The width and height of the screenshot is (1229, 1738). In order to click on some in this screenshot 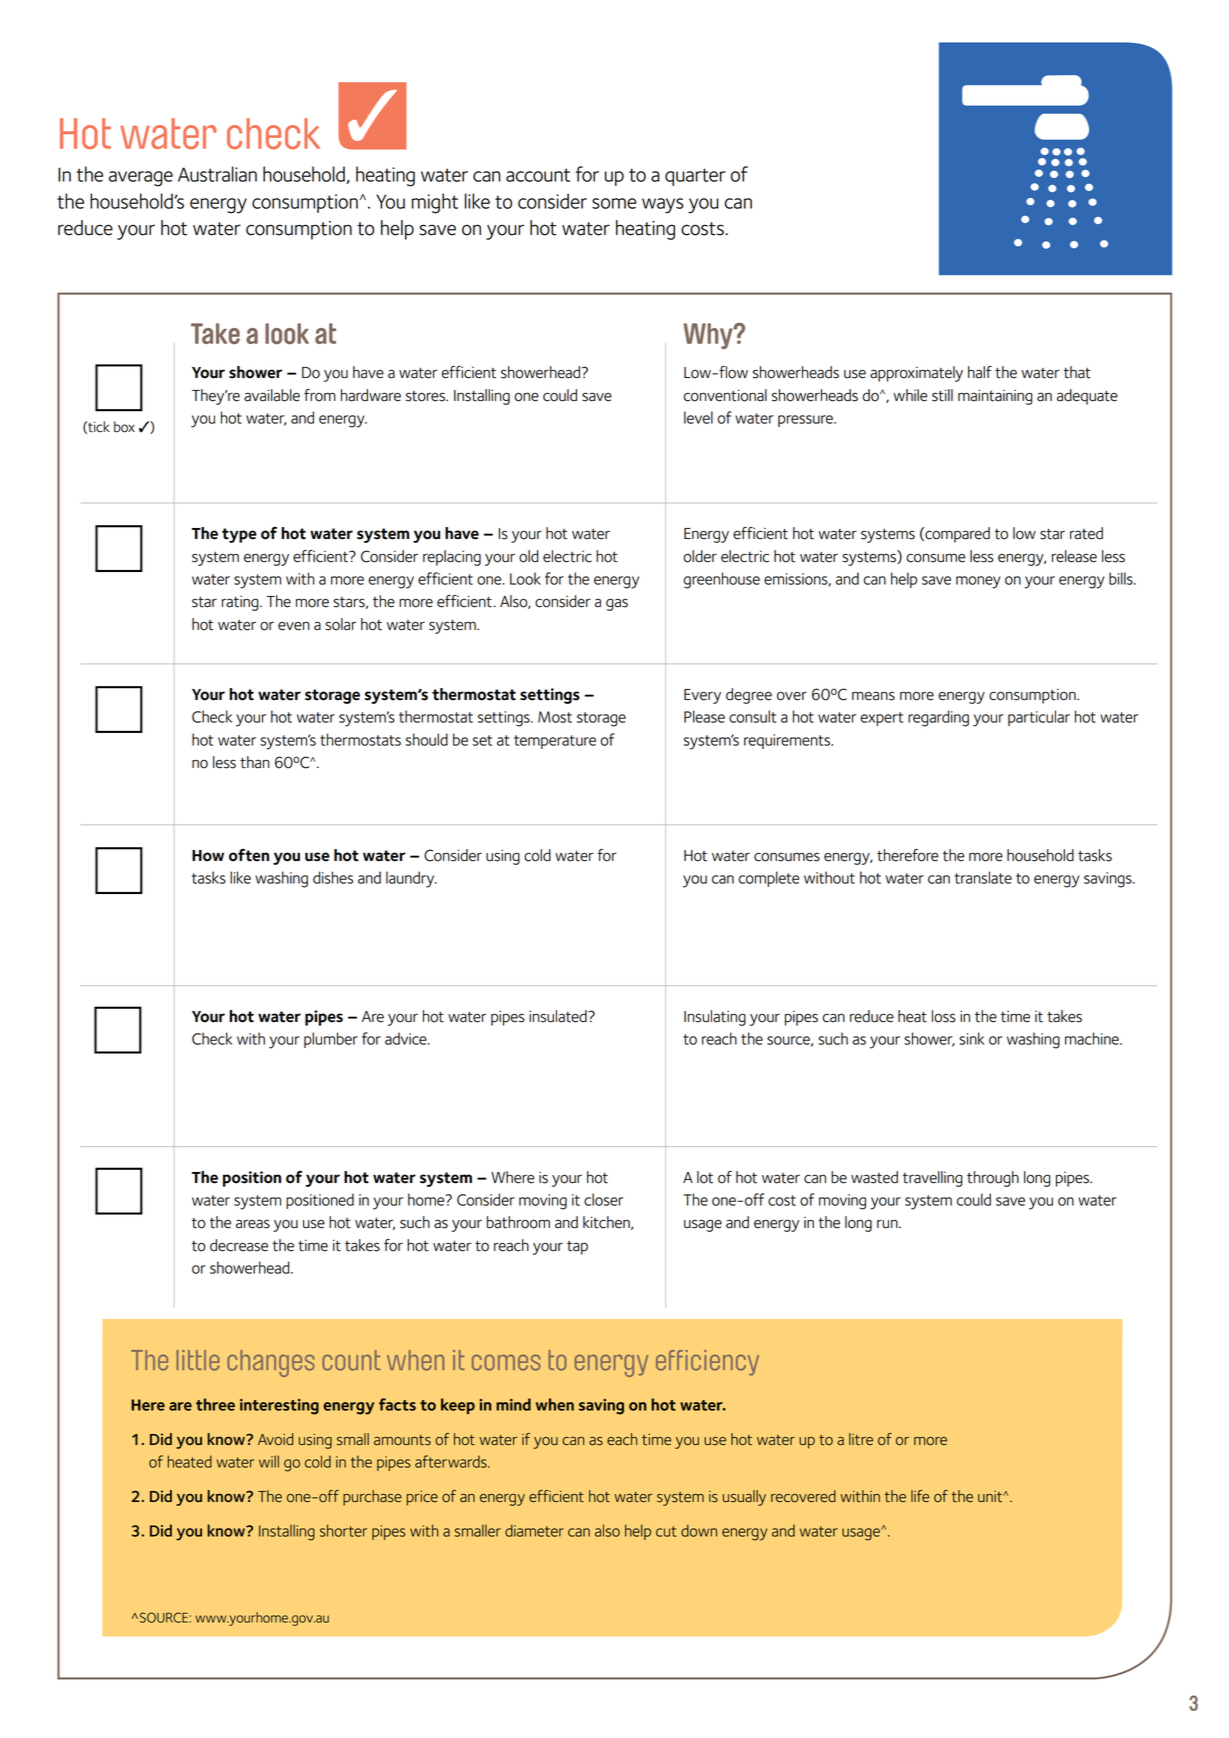, I will do `click(614, 203)`.
